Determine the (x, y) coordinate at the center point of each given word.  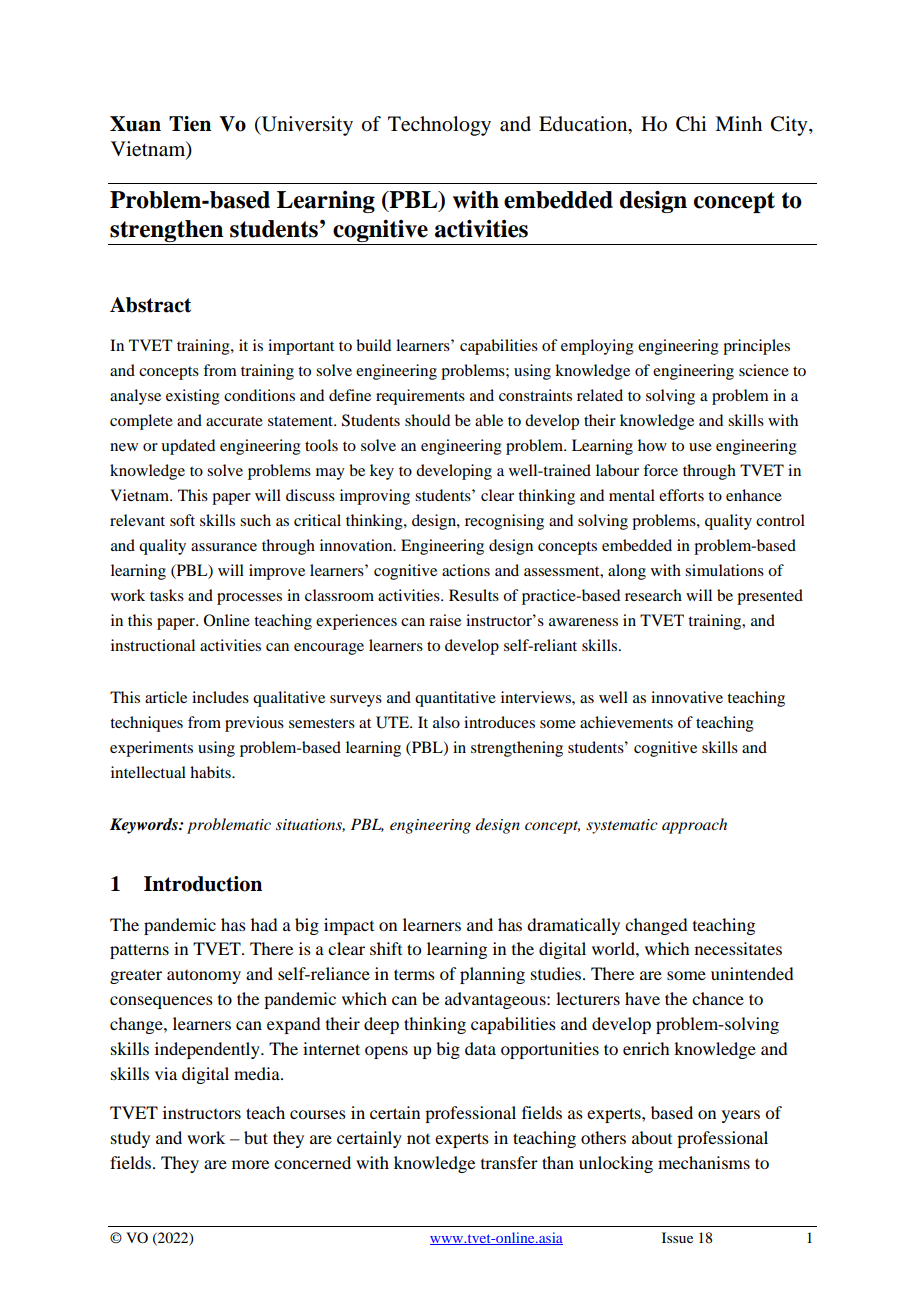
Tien (190, 124)
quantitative (455, 699)
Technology (439, 126)
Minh (738, 123)
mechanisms (704, 1162)
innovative (687, 697)
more (250, 1164)
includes (220, 697)
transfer (509, 1162)
